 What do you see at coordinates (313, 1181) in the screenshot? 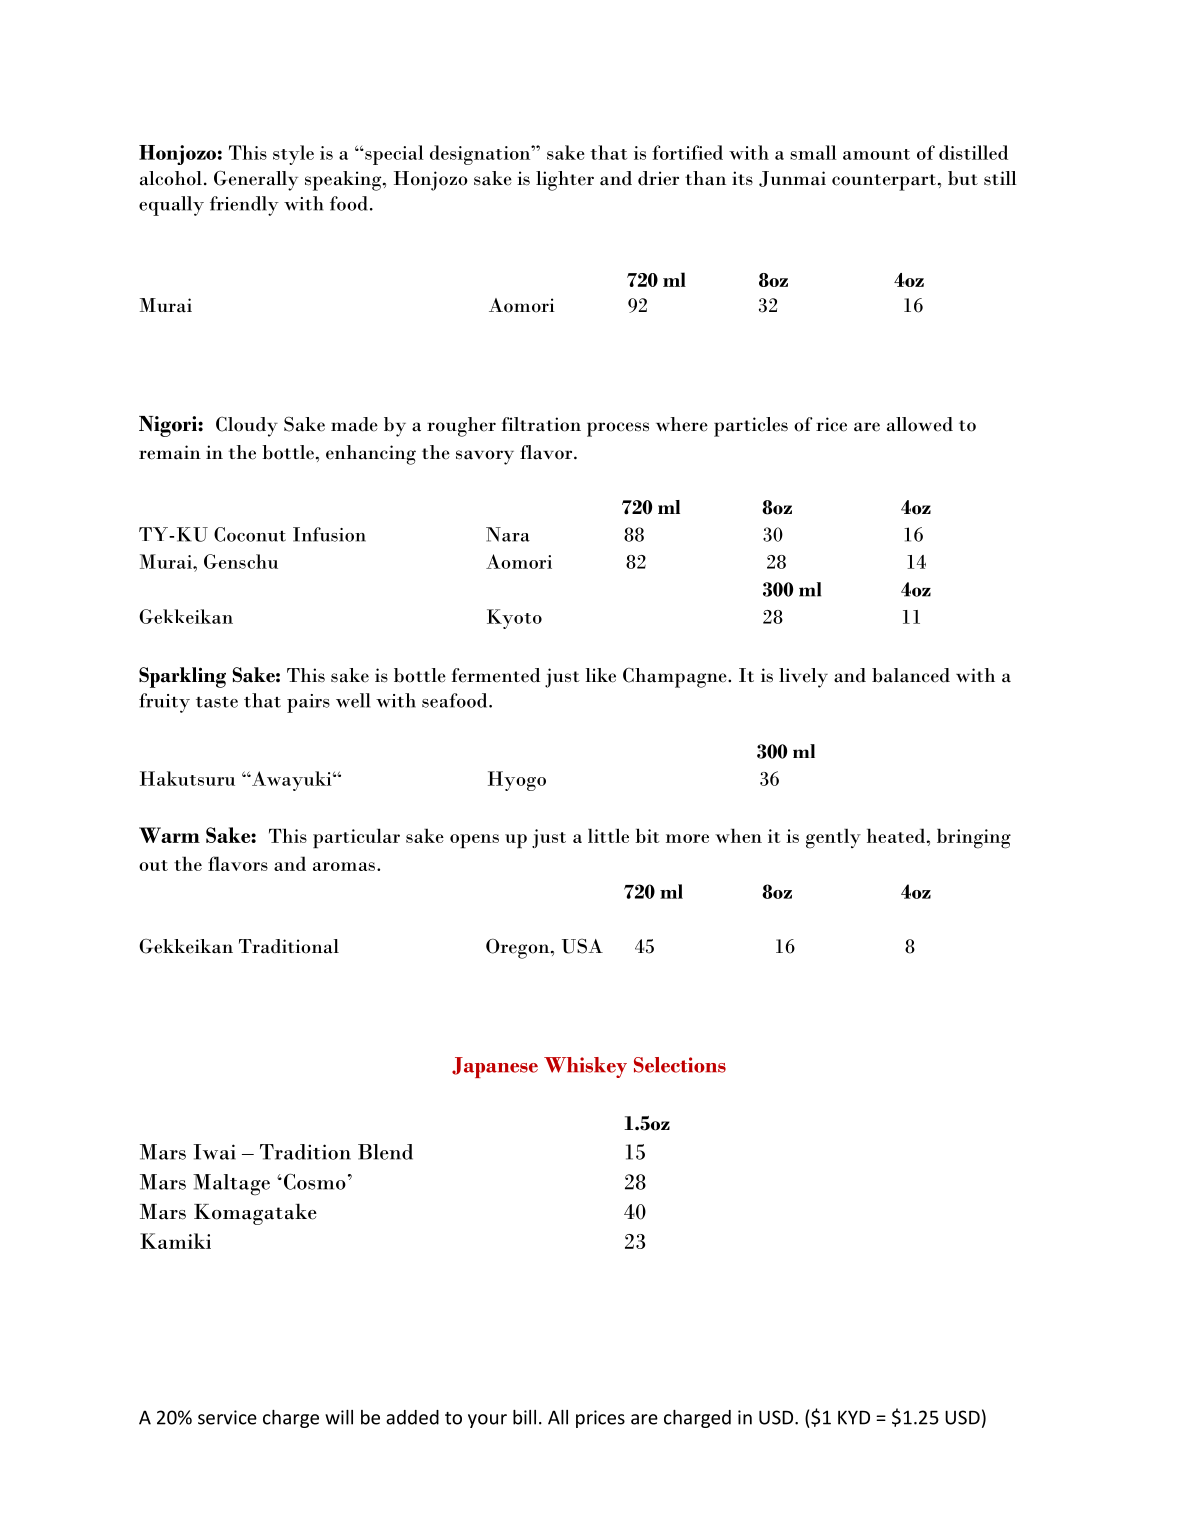
I see `Cosmo` at bounding box center [313, 1181].
